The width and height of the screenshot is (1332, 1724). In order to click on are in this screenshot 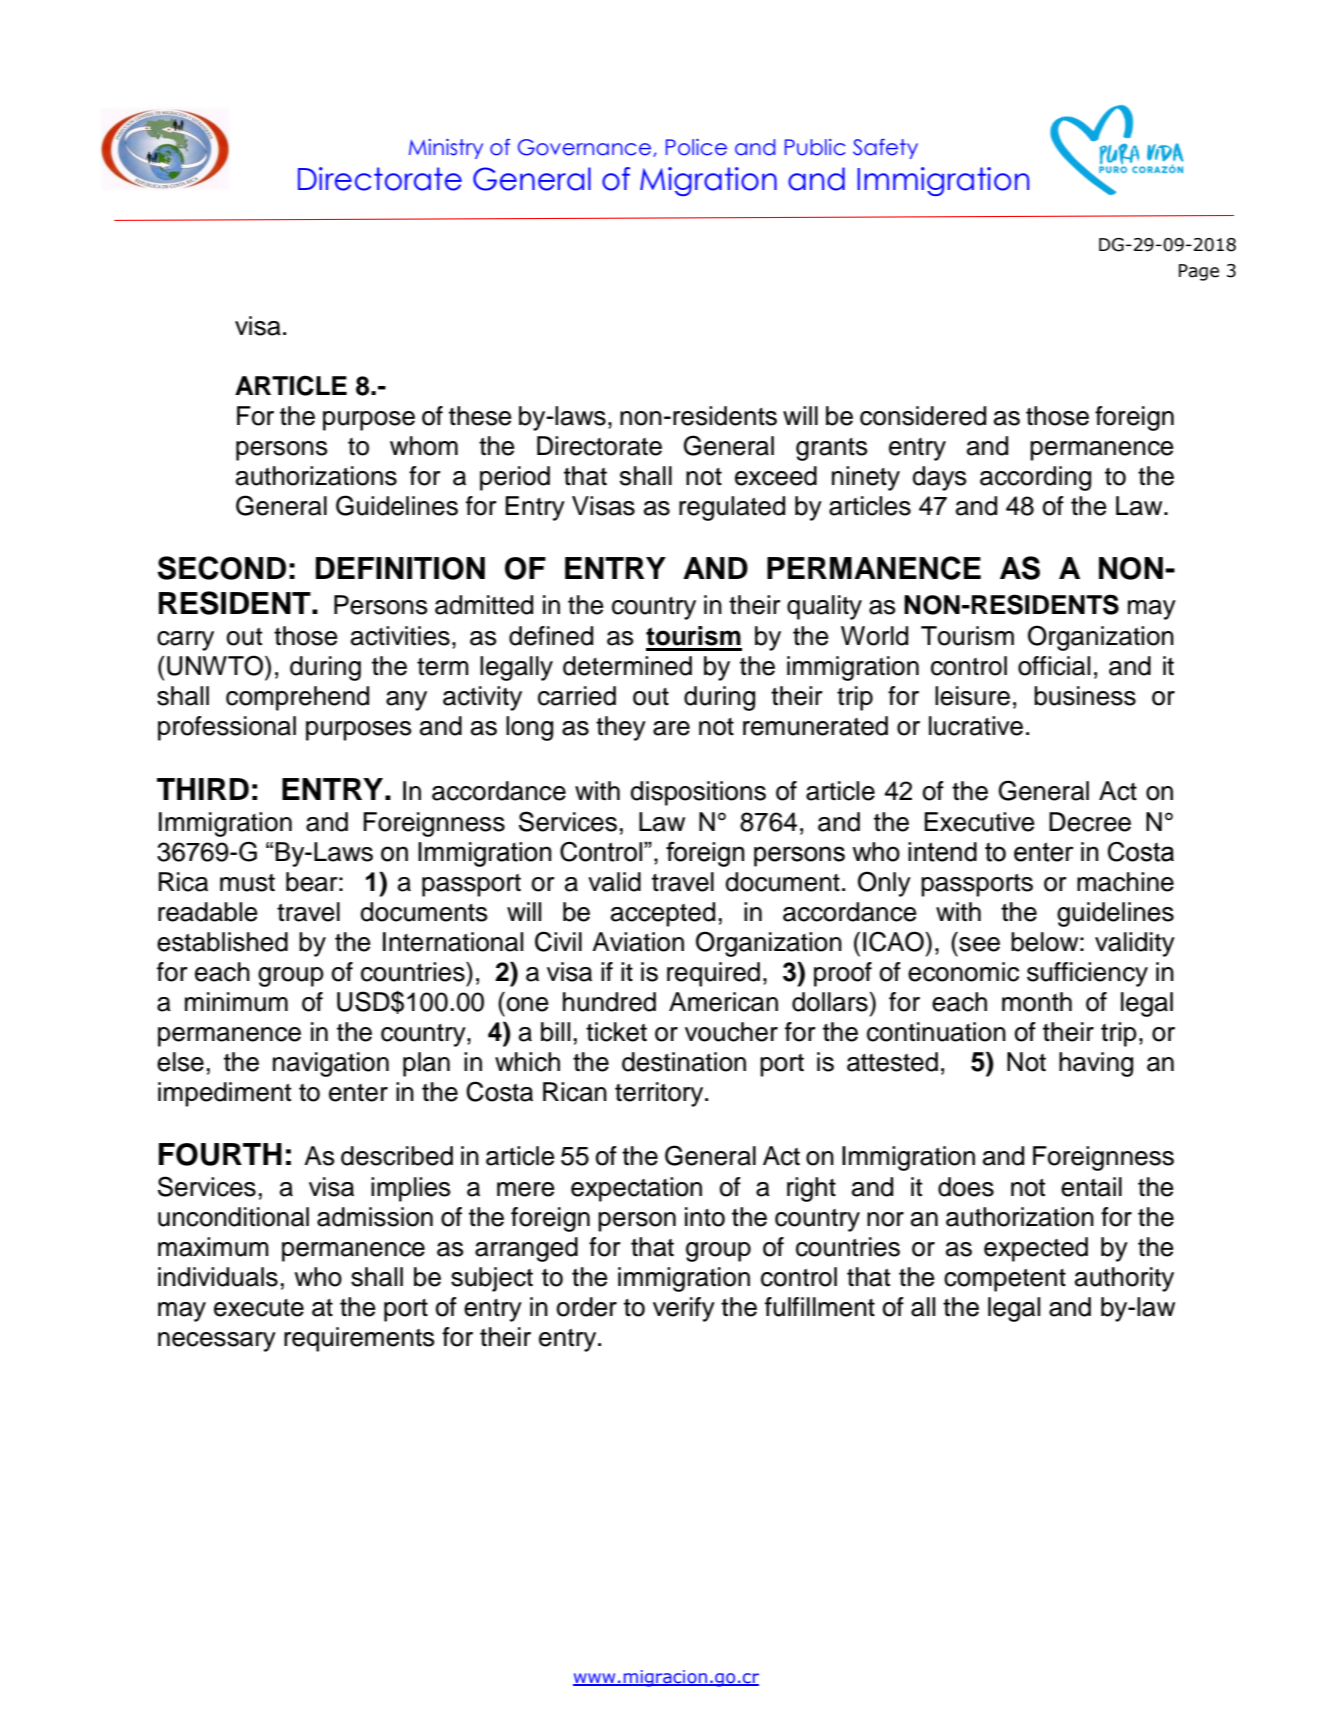, I will do `click(671, 728)`.
